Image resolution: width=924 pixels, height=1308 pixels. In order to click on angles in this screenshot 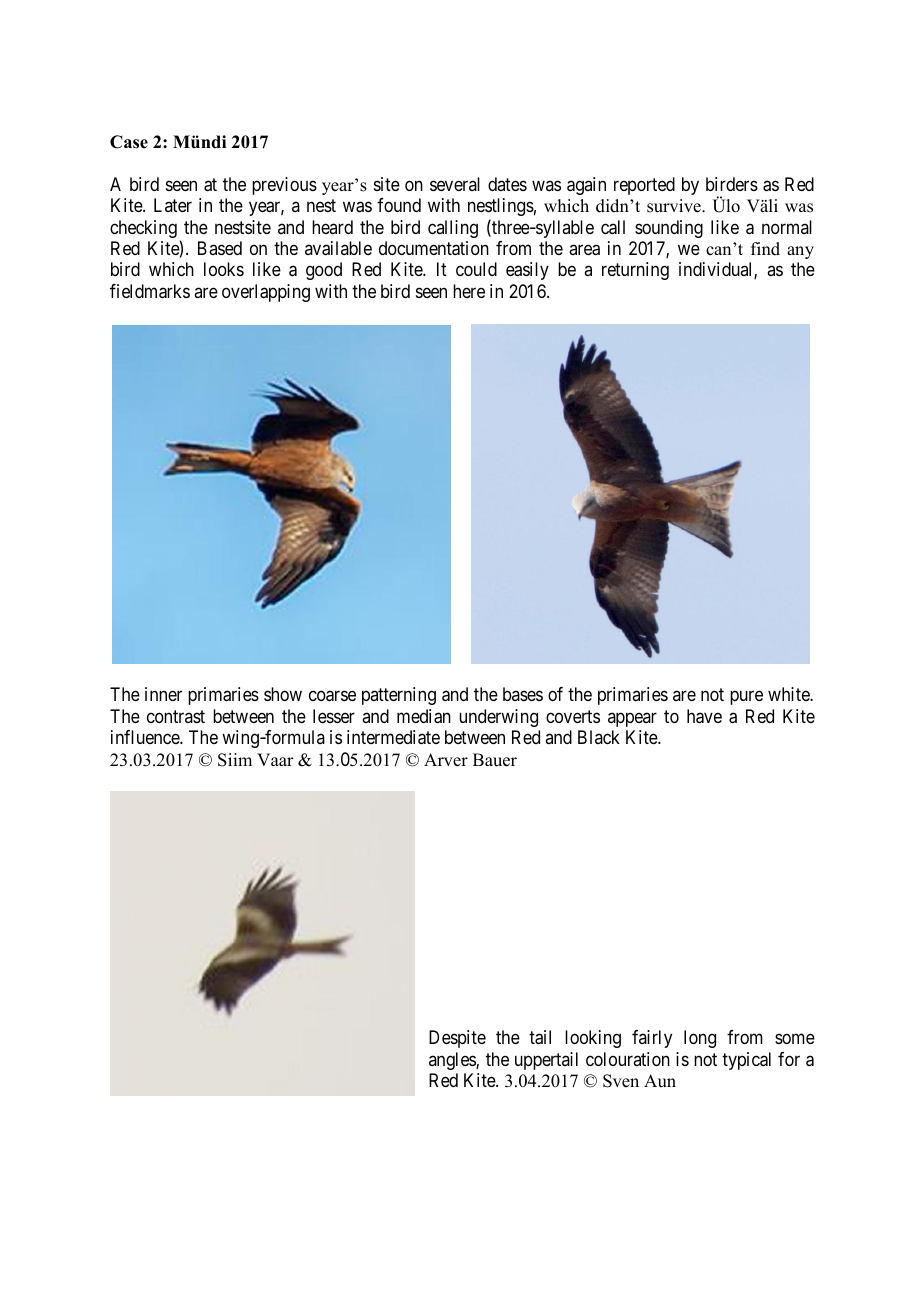, I will do `click(453, 1061)`.
